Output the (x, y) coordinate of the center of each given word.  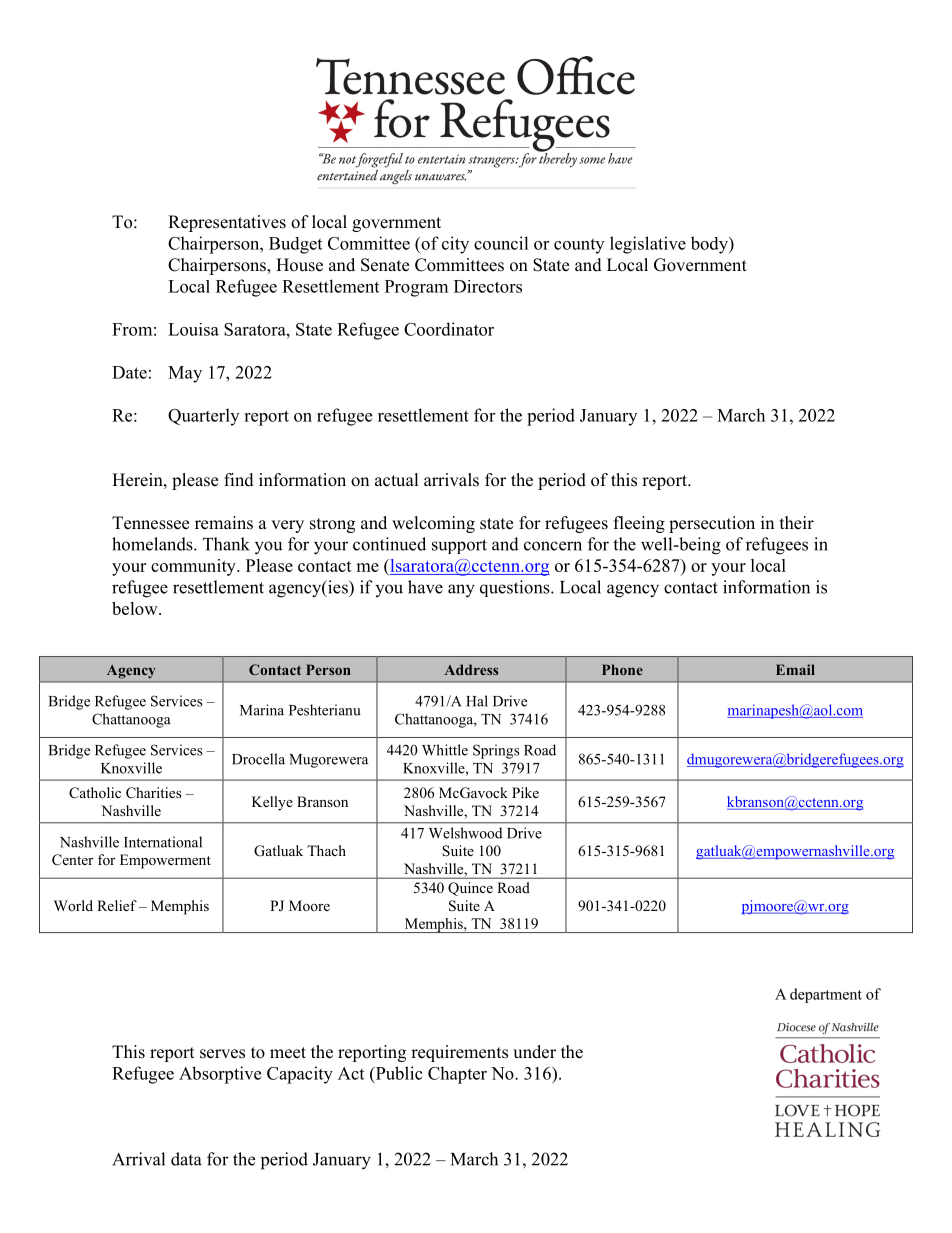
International (163, 842)
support (459, 546)
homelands (153, 544)
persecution (712, 524)
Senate (385, 265)
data (186, 1159)
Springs (496, 751)
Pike (525, 792)
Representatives (227, 223)
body (710, 245)
